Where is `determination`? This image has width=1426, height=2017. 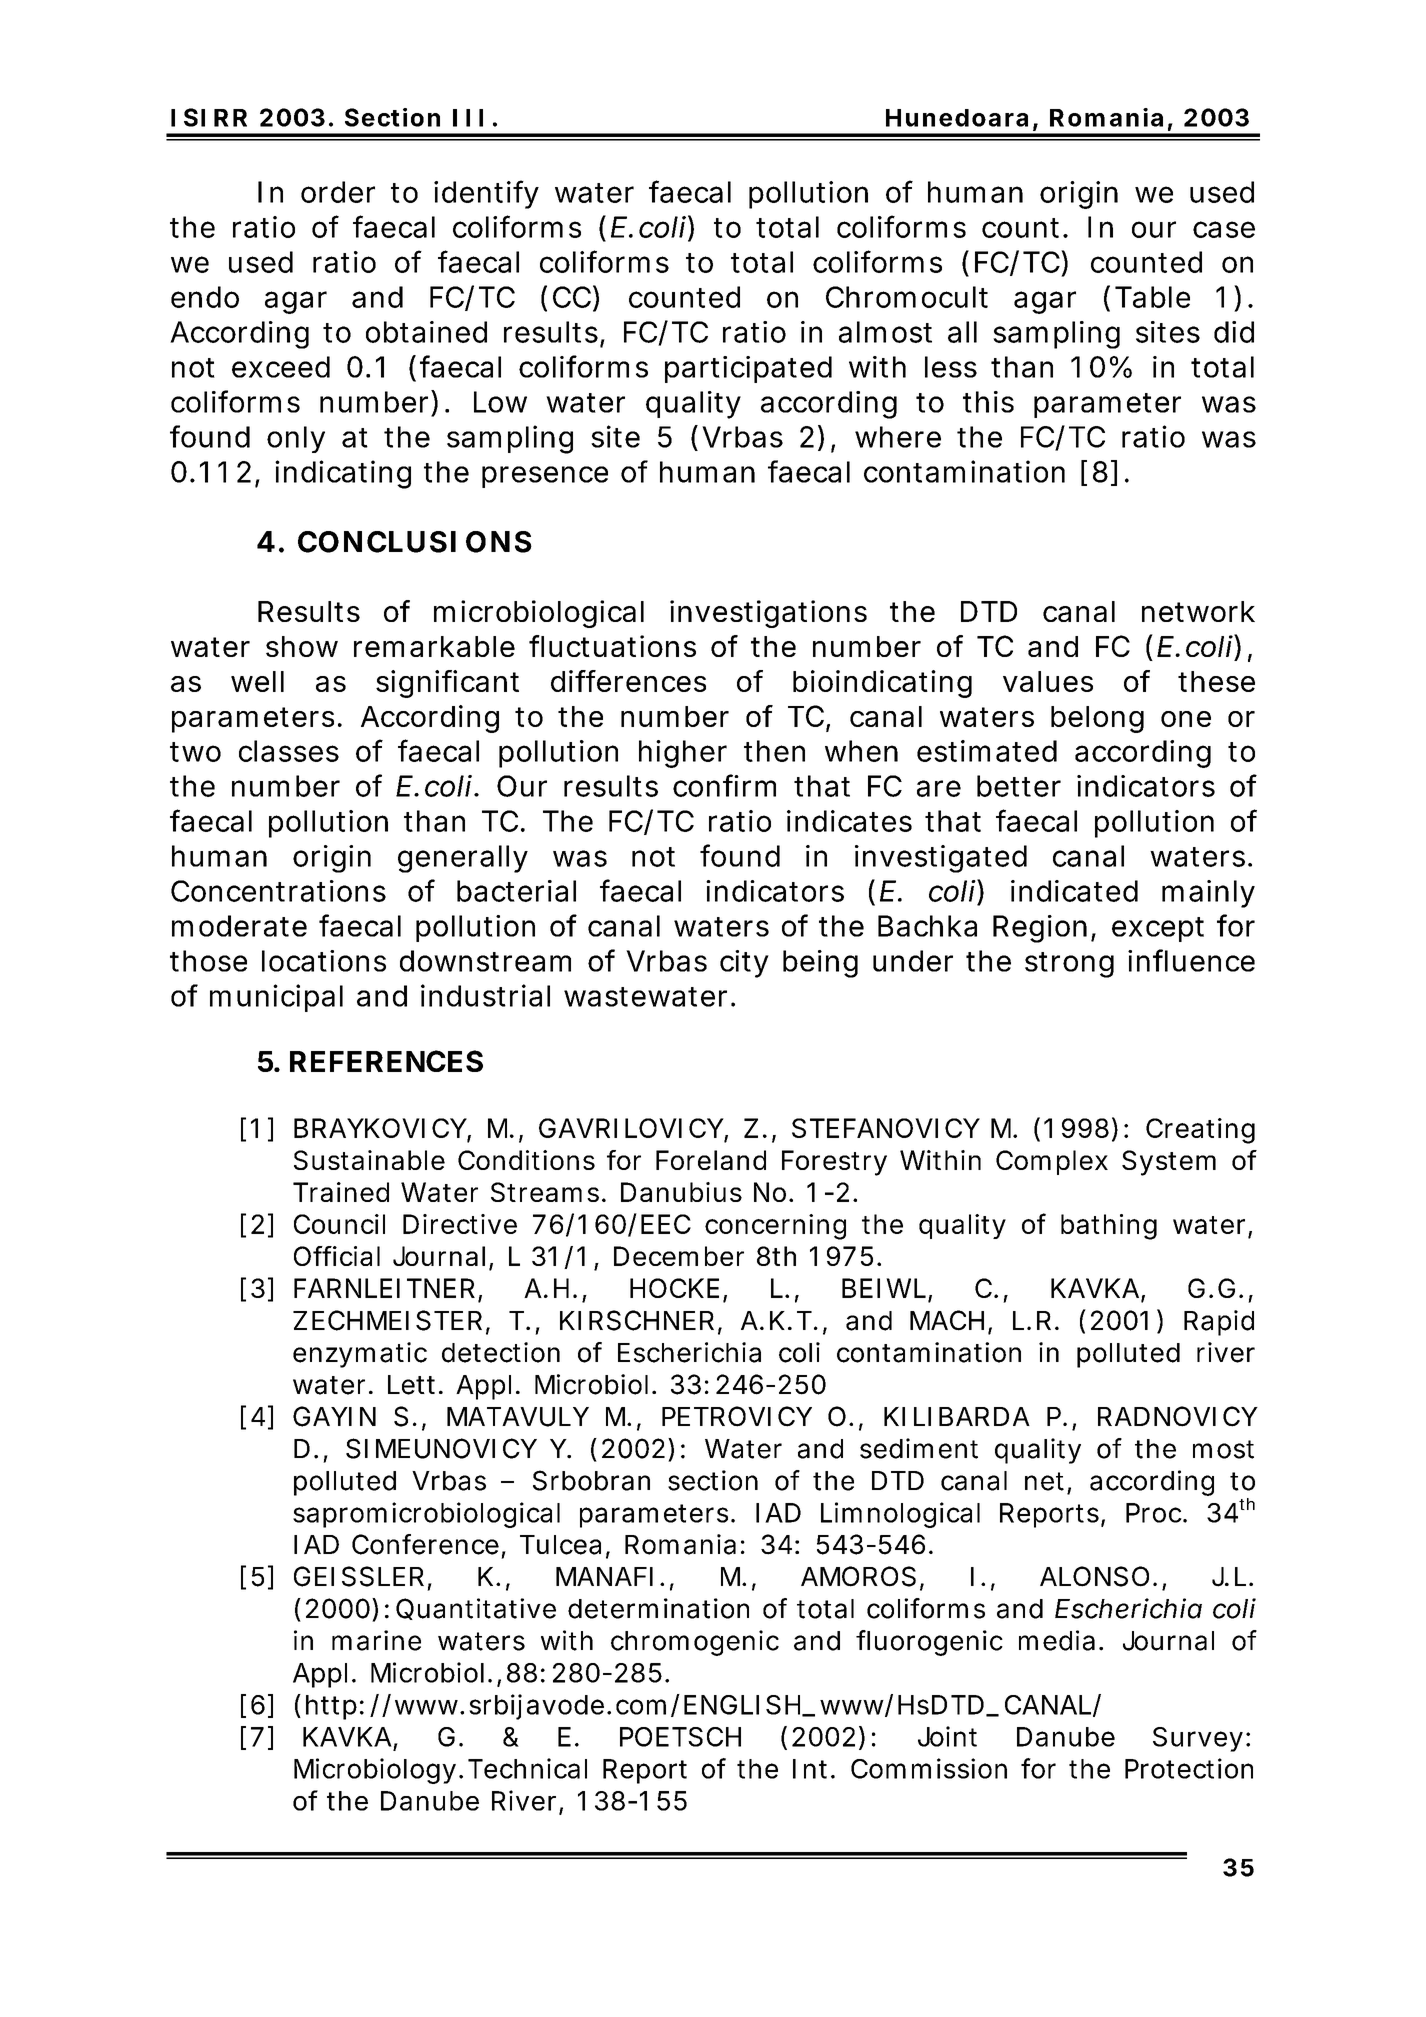
determination is located at coordinates (658, 1608).
